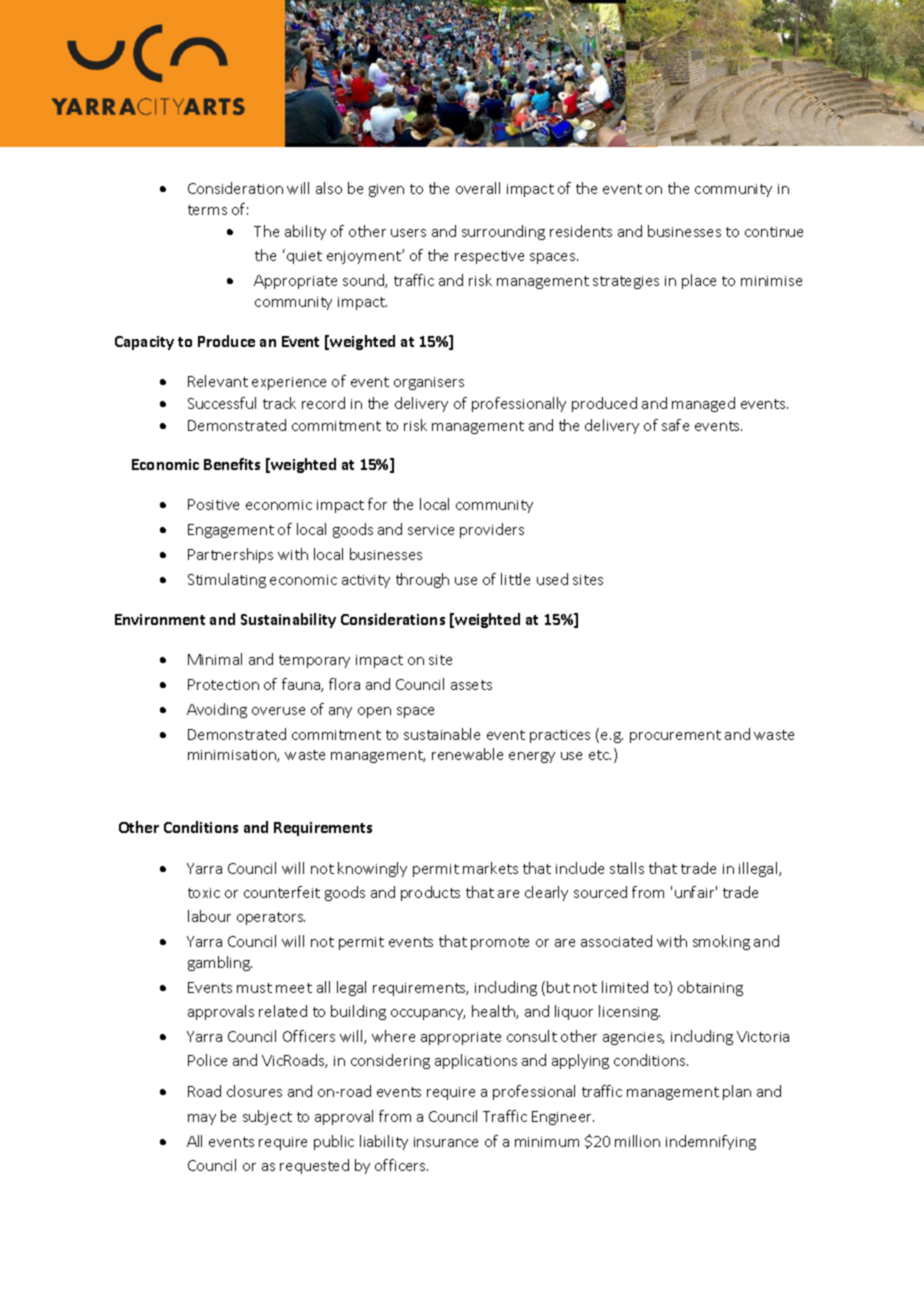 This document has width=924, height=1307. Describe the element at coordinates (478, 188) in the document. I see `overall` at that location.
